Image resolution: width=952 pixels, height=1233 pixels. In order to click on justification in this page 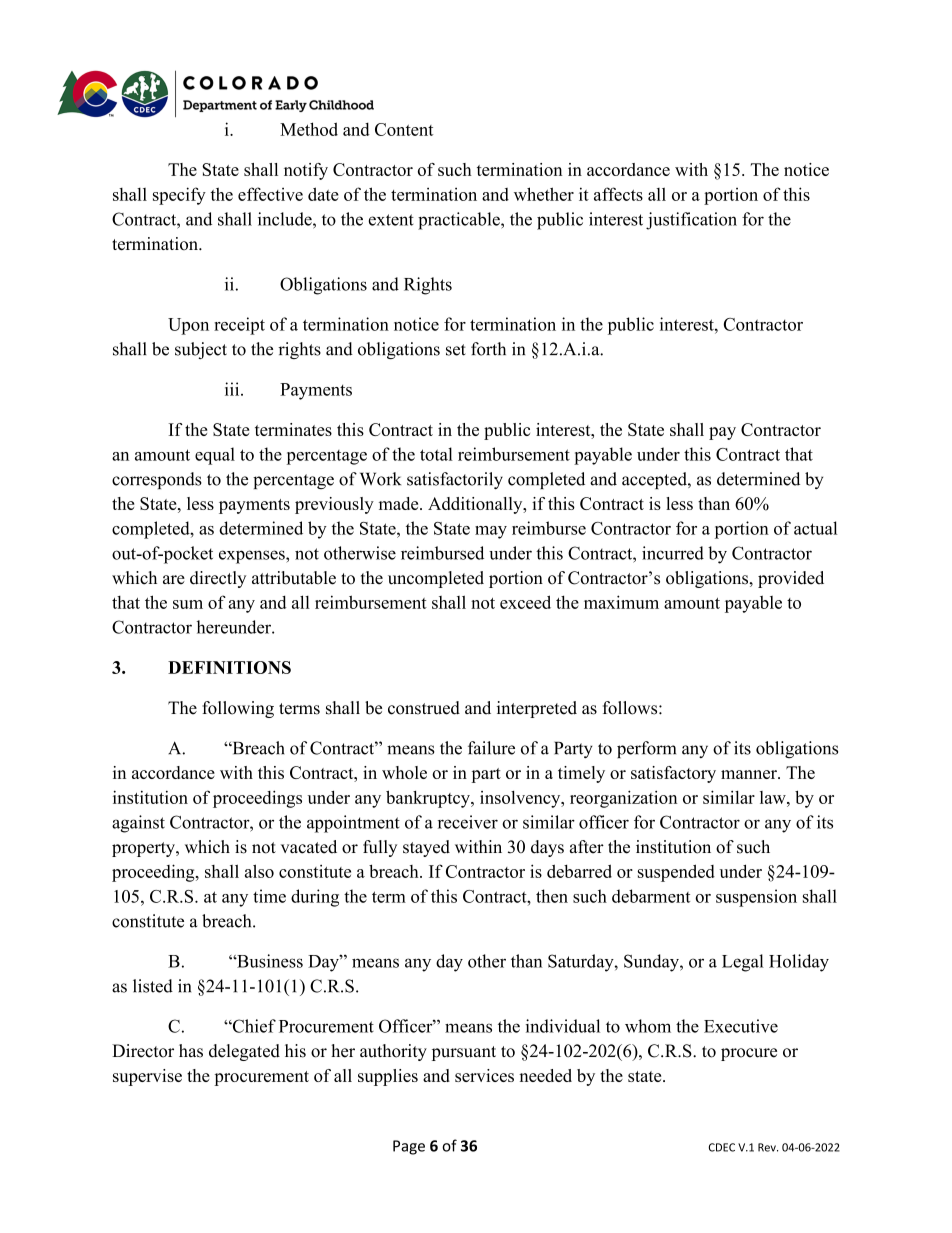, I will do `click(691, 221)`.
